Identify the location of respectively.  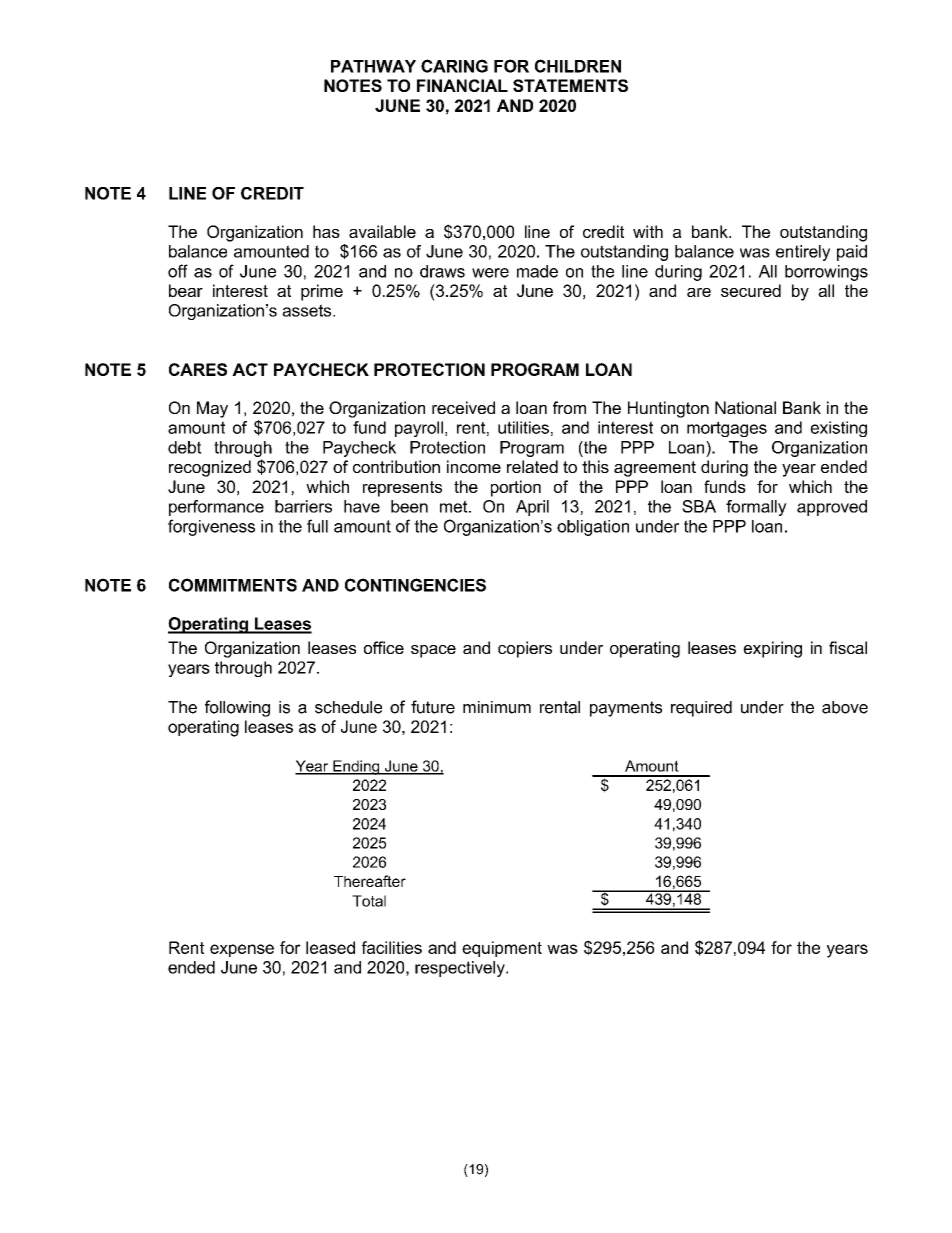
(461, 969).
